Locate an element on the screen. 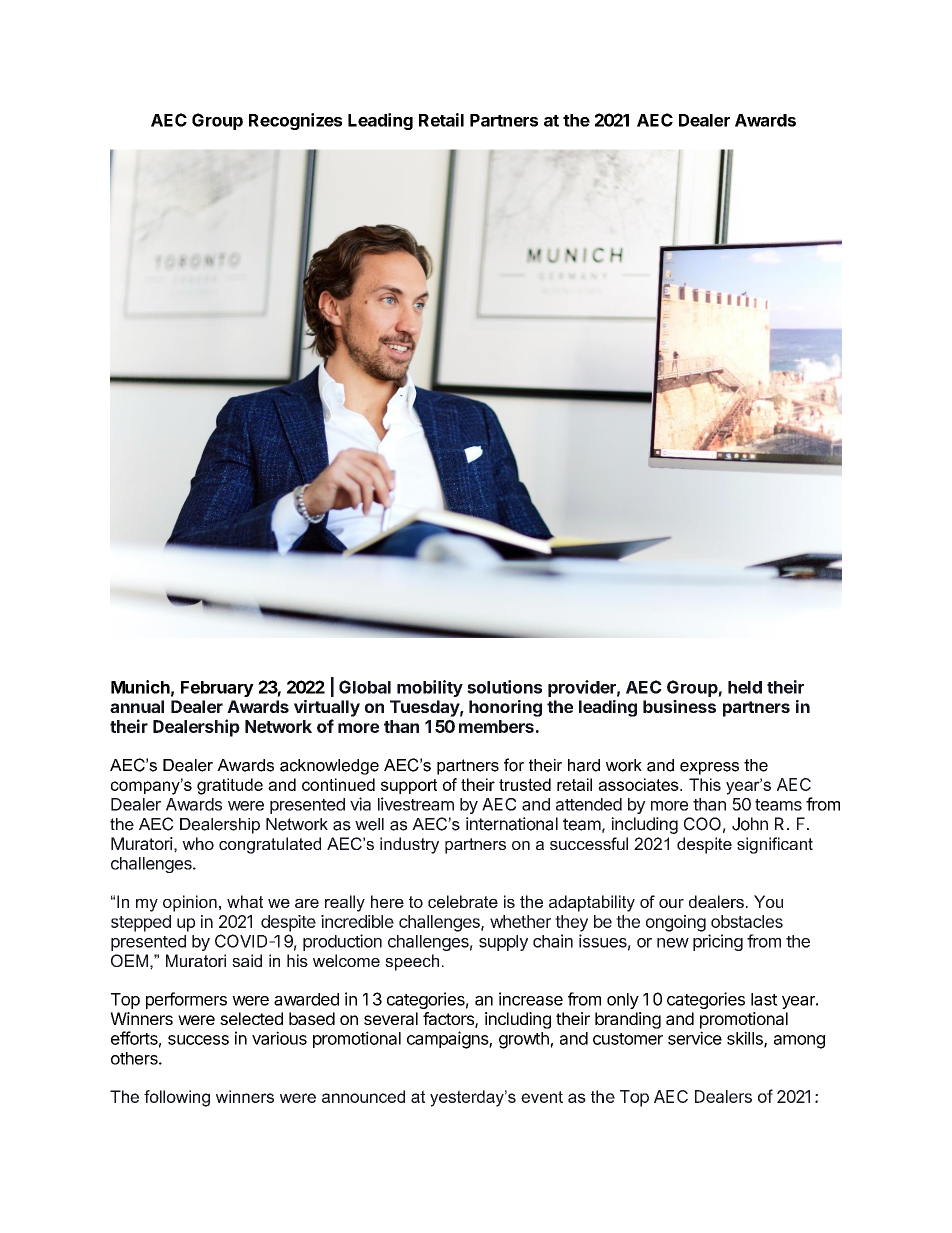 The width and height of the screenshot is (952, 1233). express is located at coordinates (709, 768).
